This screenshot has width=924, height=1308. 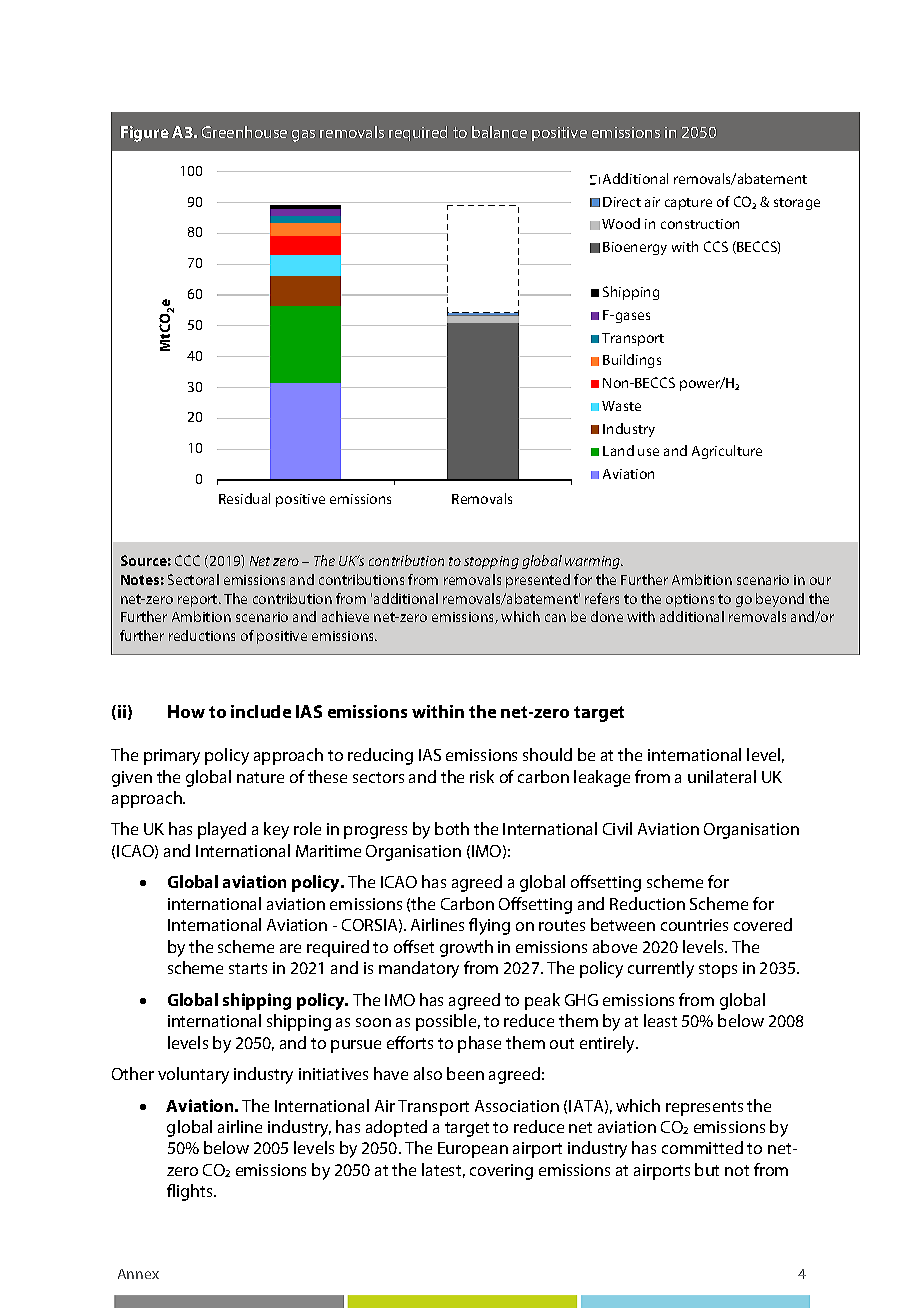 What do you see at coordinates (244, 498) in the screenshot?
I see `Residual` at bounding box center [244, 498].
